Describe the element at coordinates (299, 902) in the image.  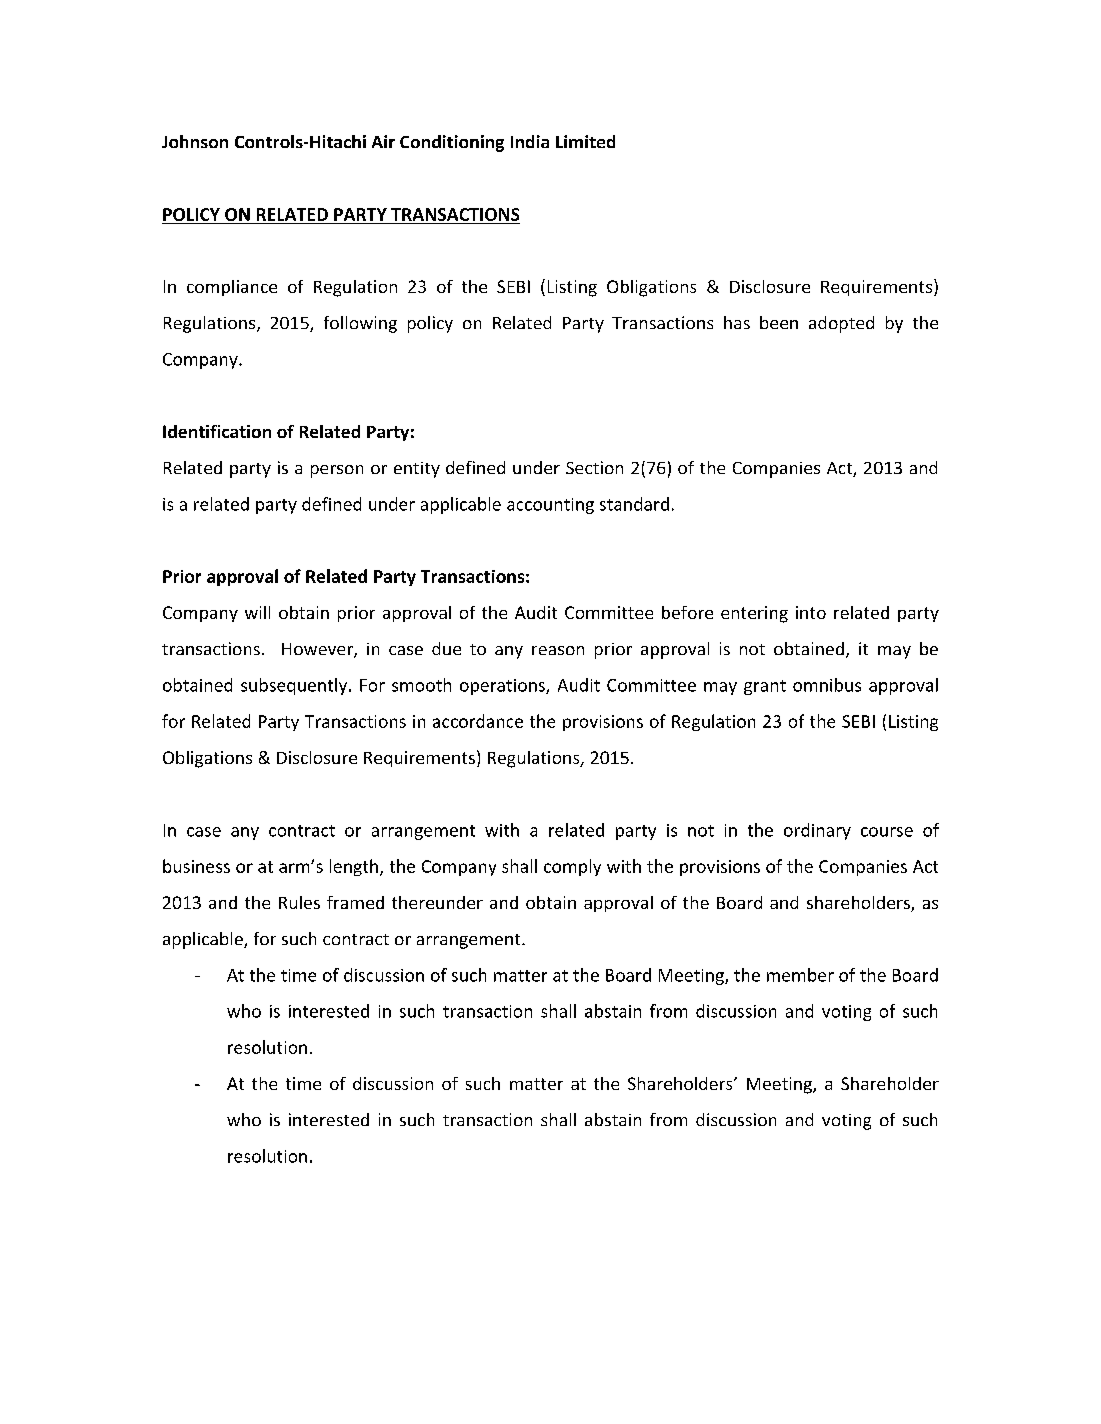
I see `Rules` at that location.
